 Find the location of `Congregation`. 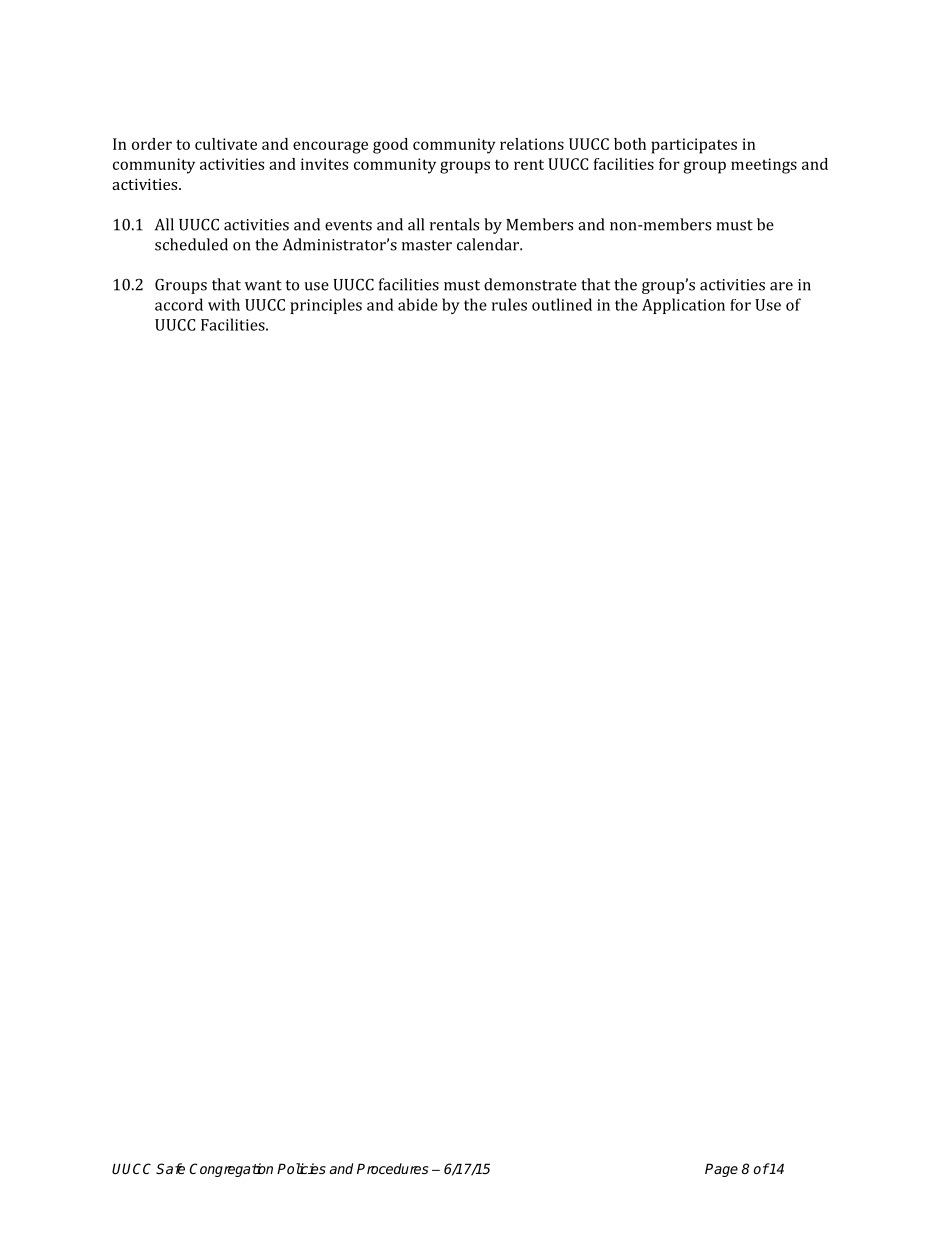

Congregation is located at coordinates (231, 1170).
